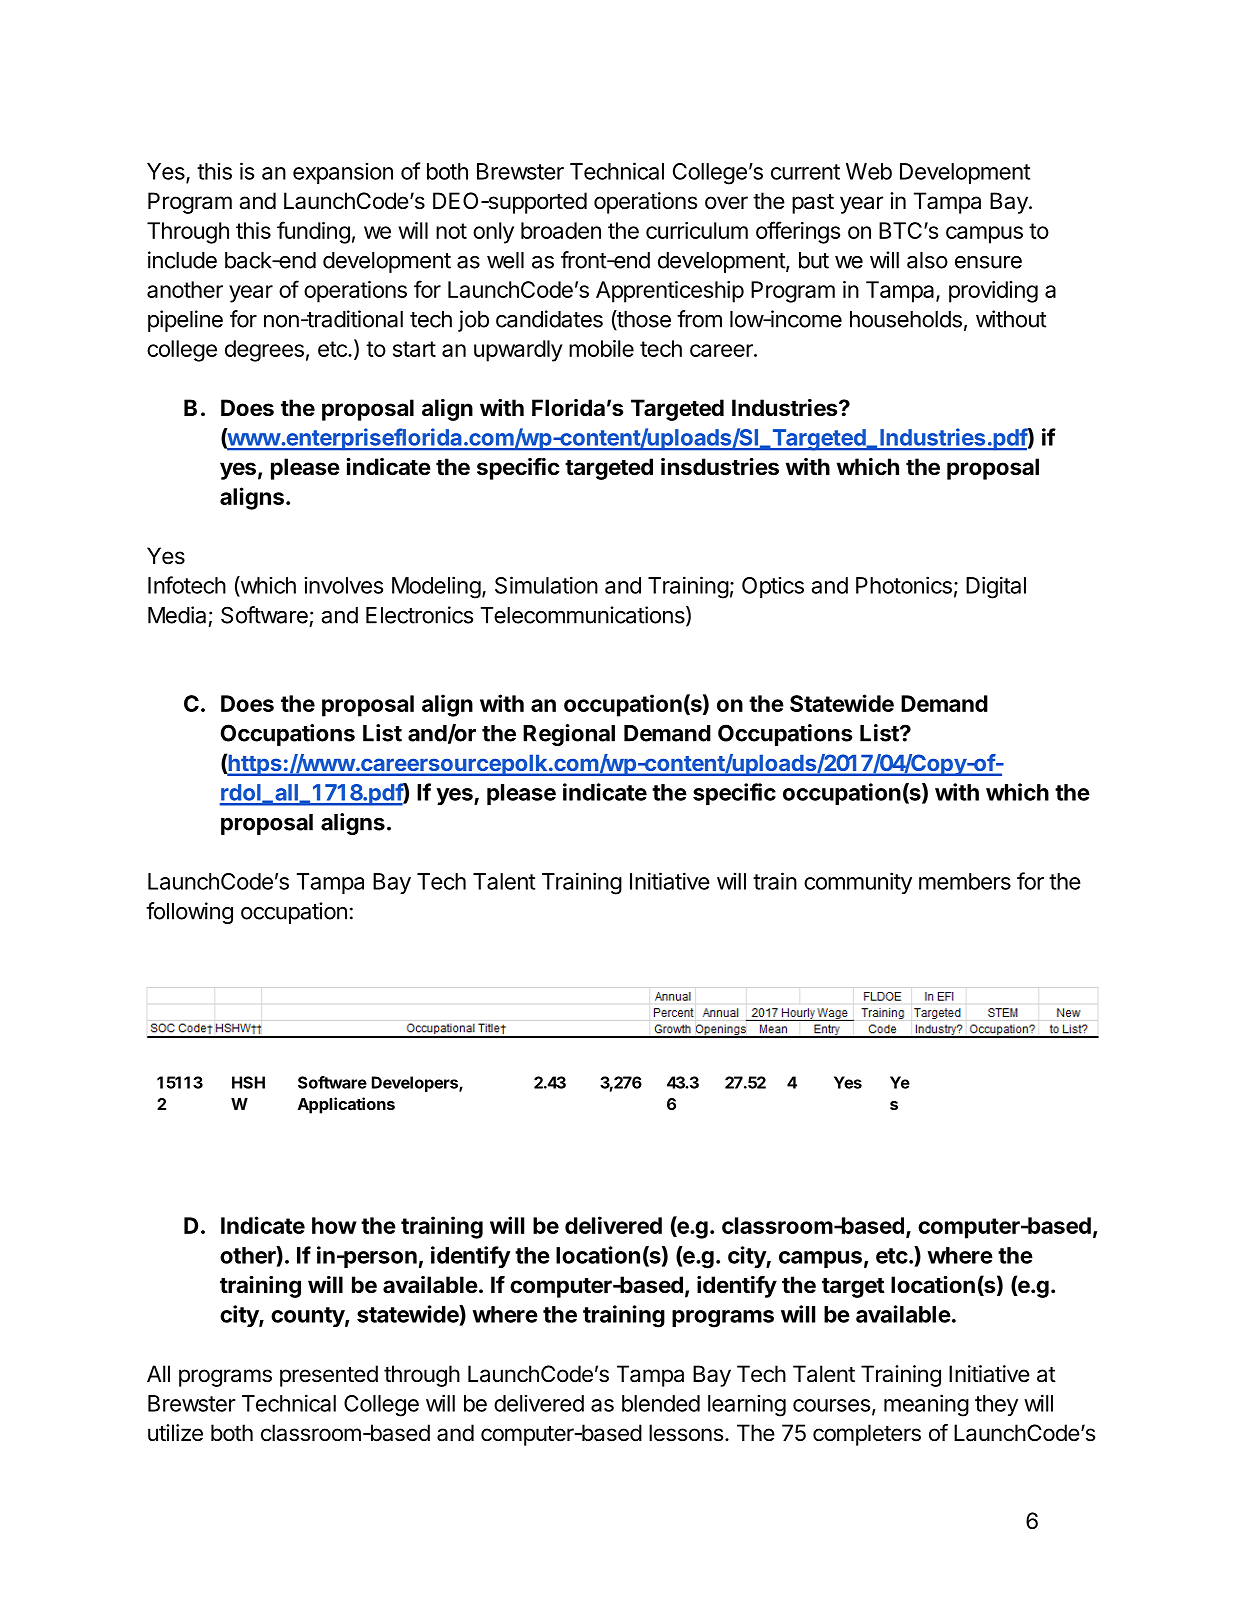 Image resolution: width=1245 pixels, height=1611 pixels. I want to click on meaning, so click(926, 1405).
